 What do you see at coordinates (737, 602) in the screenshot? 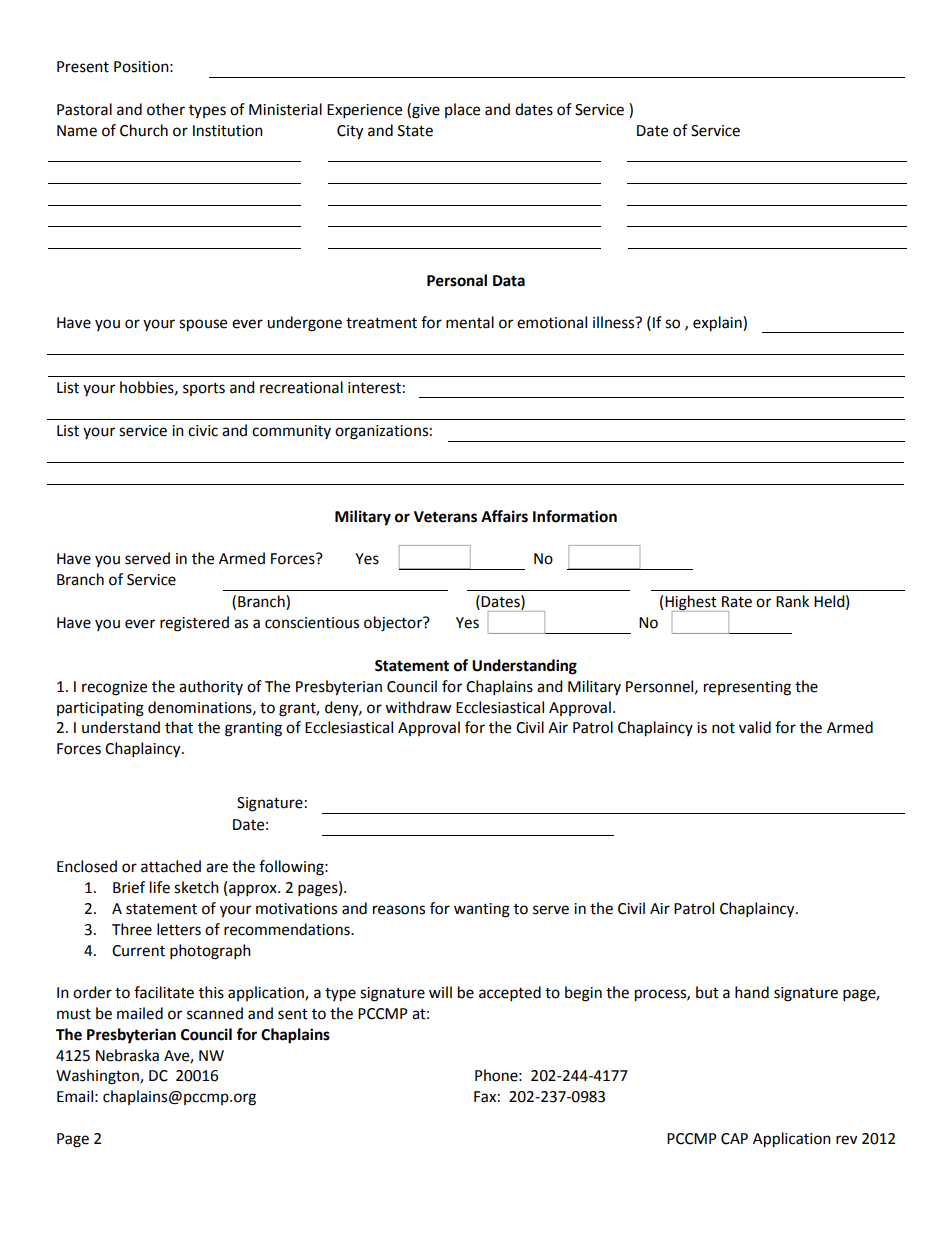
I see `Rate` at bounding box center [737, 602].
